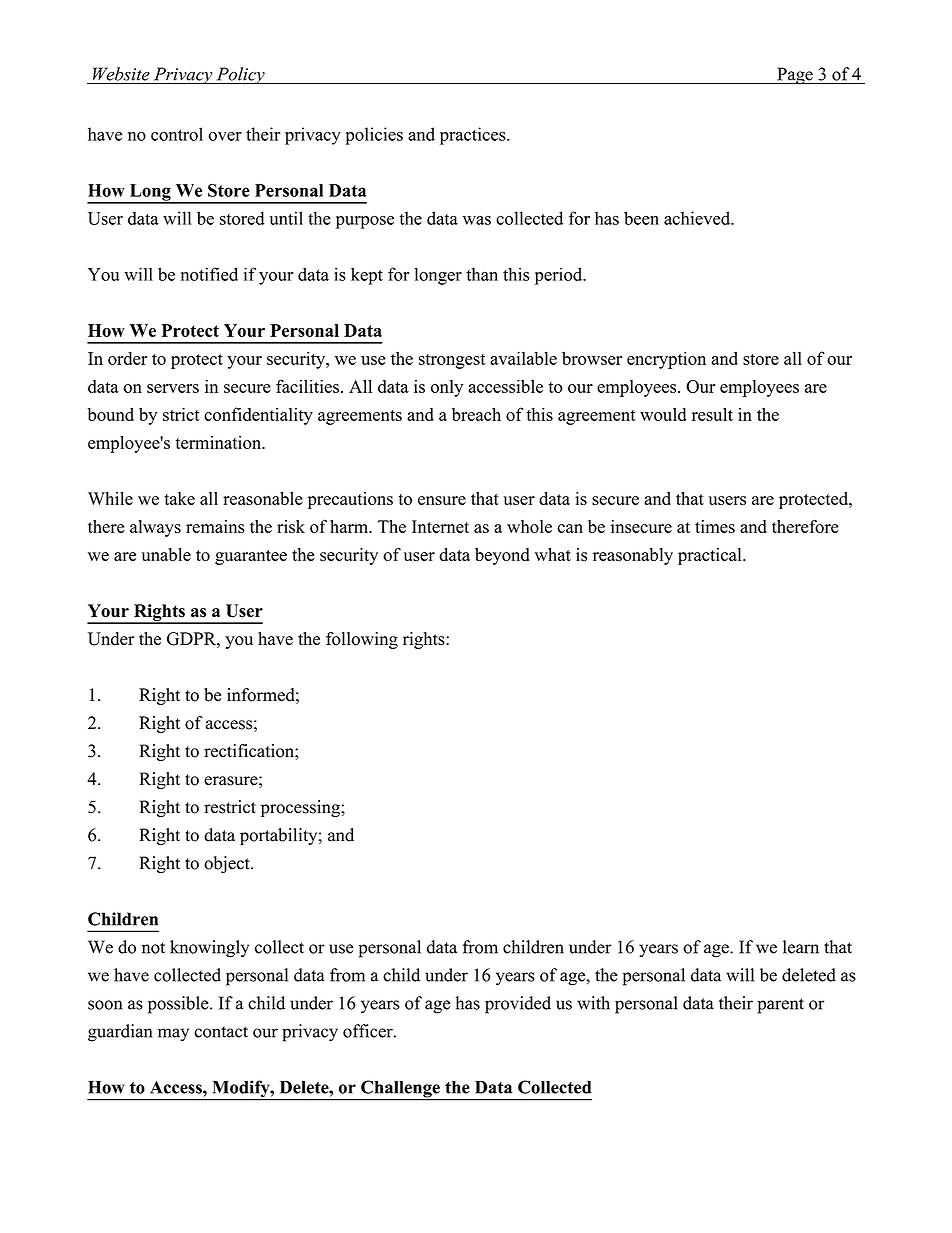  I want to click on may, so click(173, 1035).
